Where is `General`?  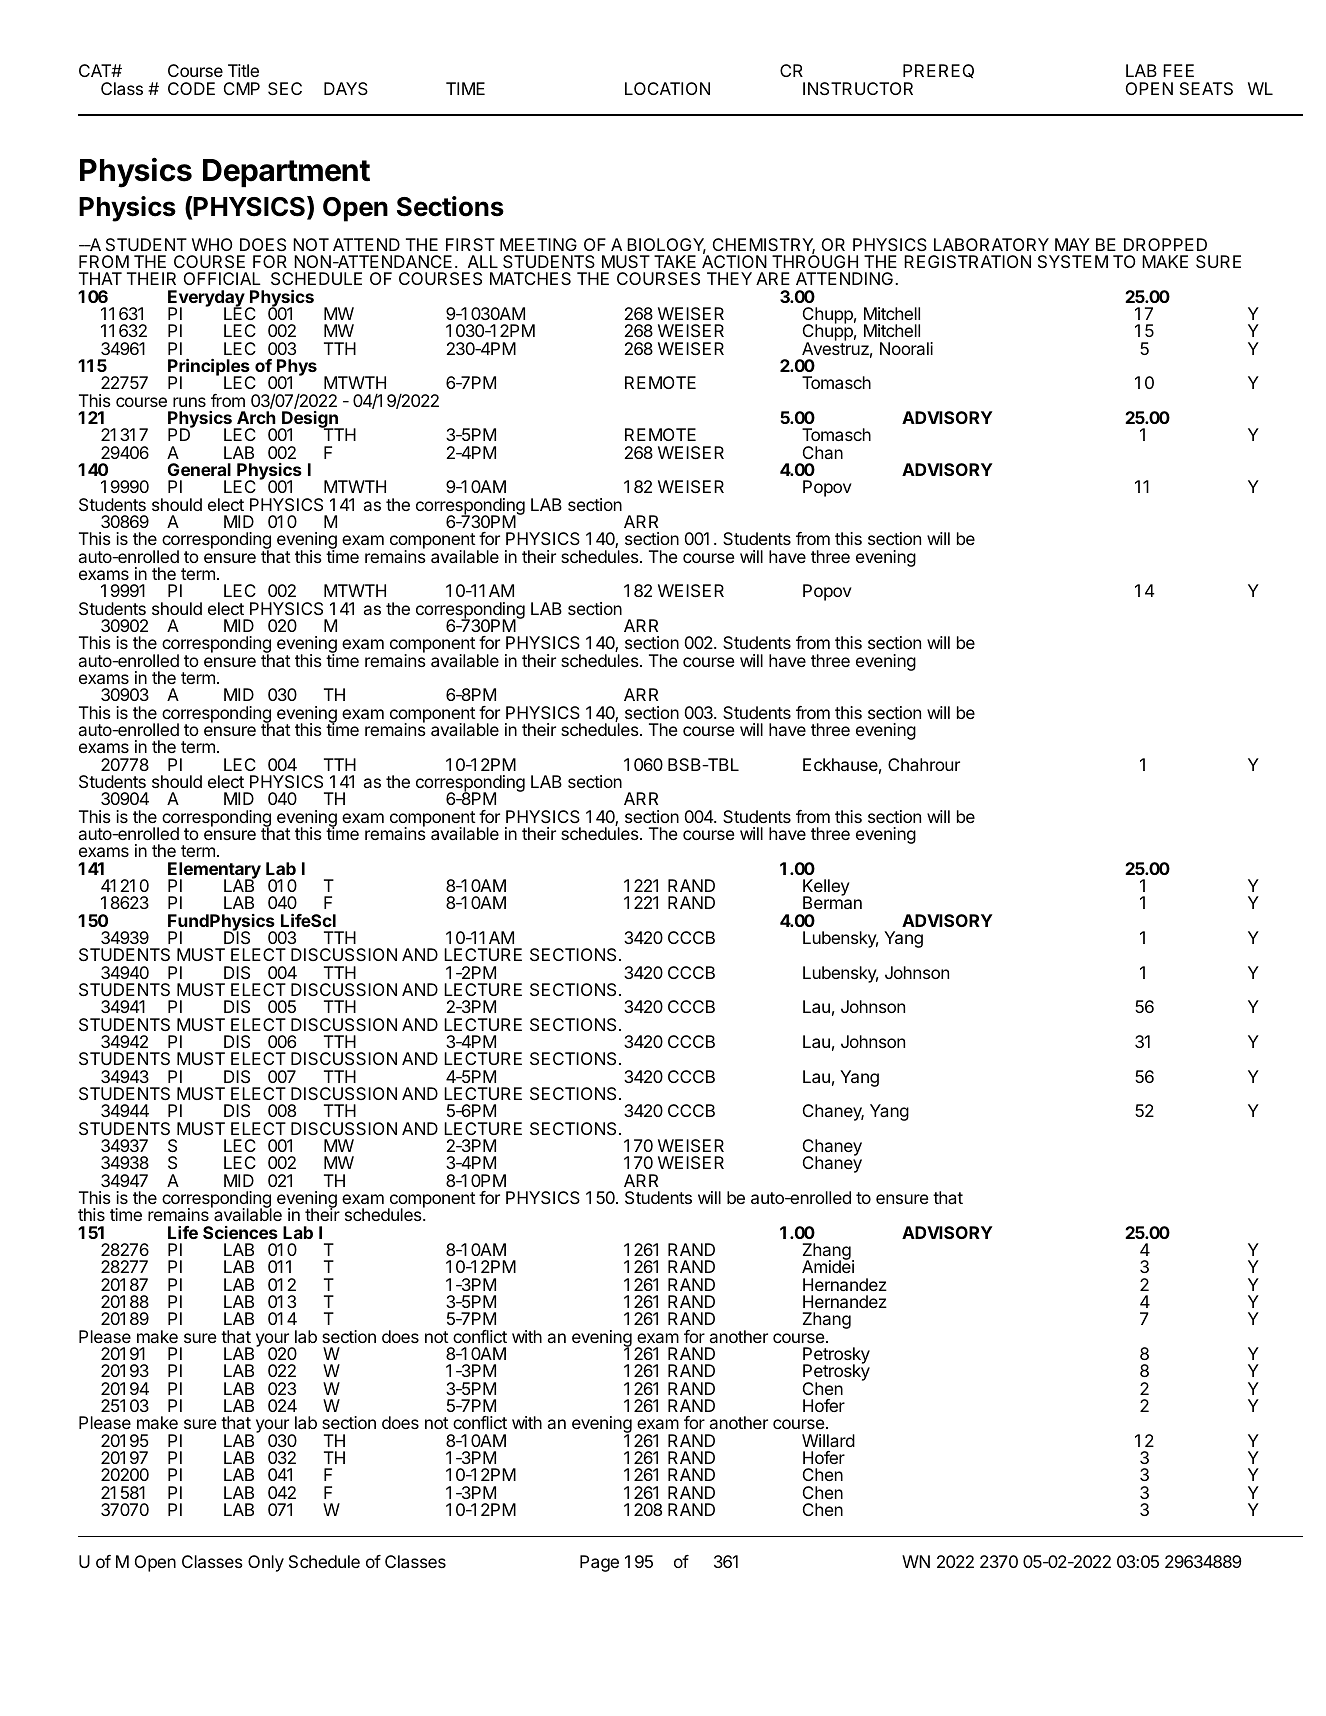
General is located at coordinates (199, 469).
